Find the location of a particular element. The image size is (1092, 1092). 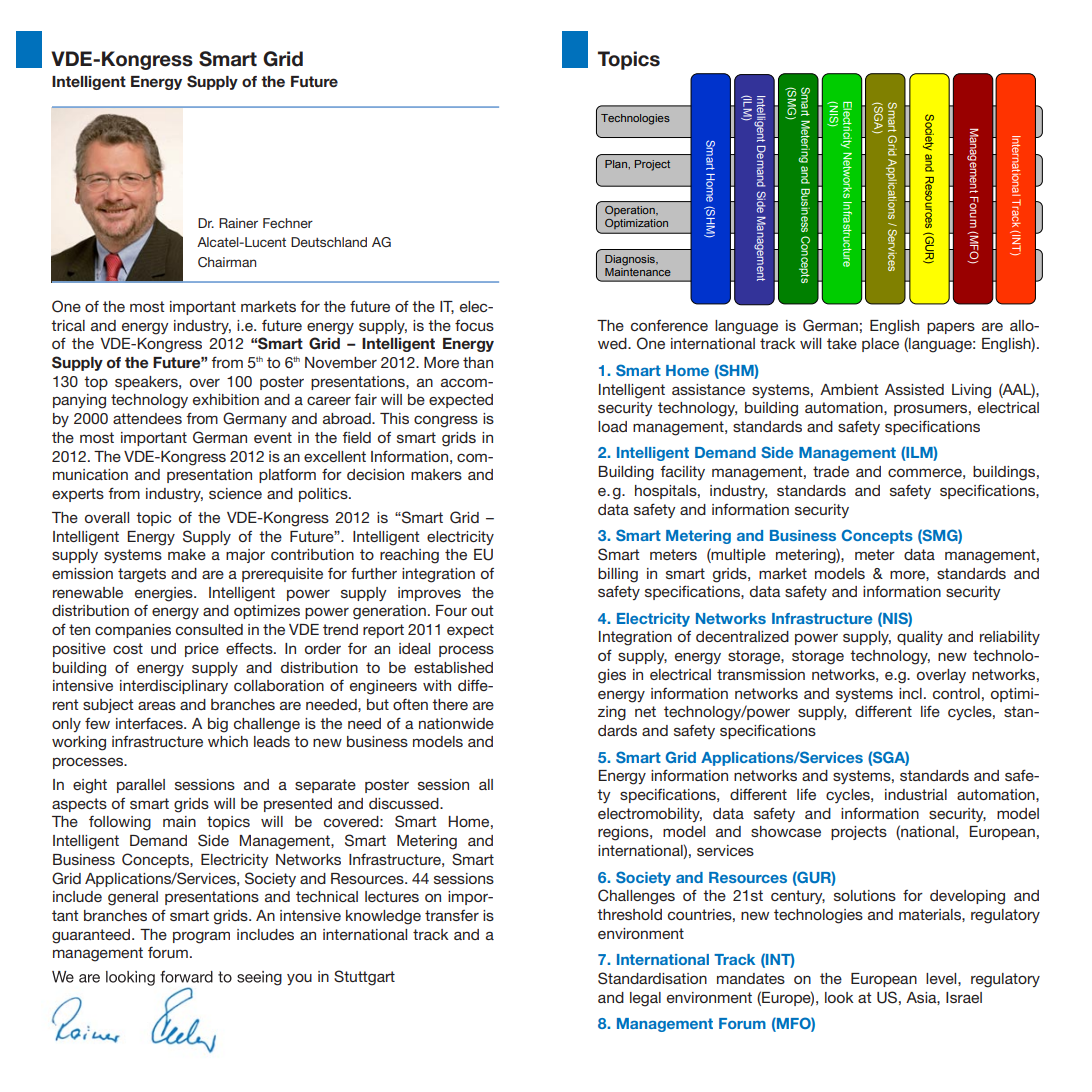

legal is located at coordinates (645, 999).
